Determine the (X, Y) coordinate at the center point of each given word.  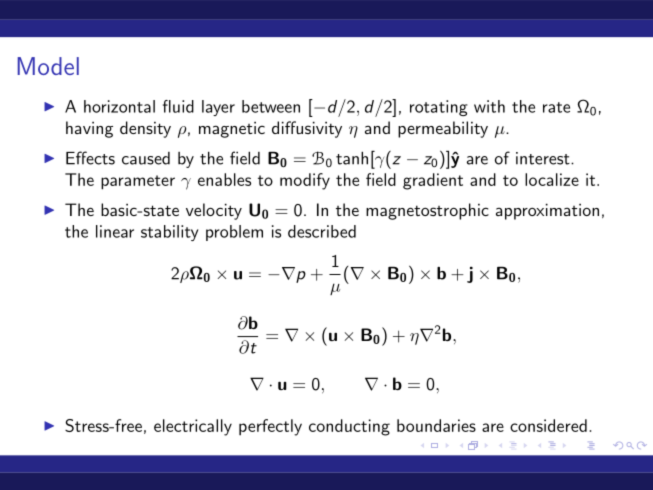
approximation (547, 211)
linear (115, 231)
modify (305, 181)
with (489, 106)
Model (48, 66)
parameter (138, 182)
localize (552, 179)
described (322, 231)
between (271, 106)
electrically (193, 427)
